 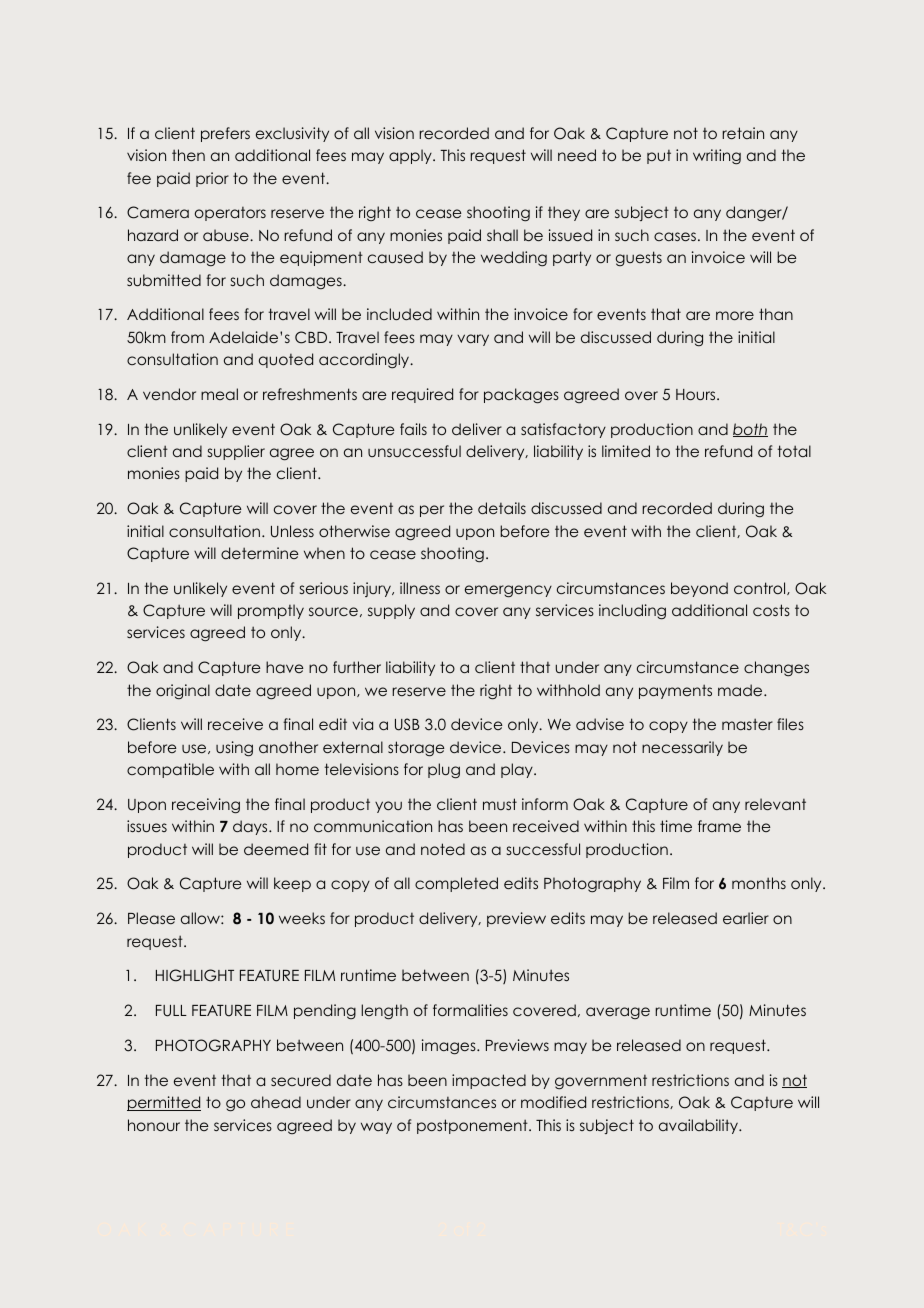 What do you see at coordinates (699, 589) in the page?
I see `beyond` at bounding box center [699, 589].
